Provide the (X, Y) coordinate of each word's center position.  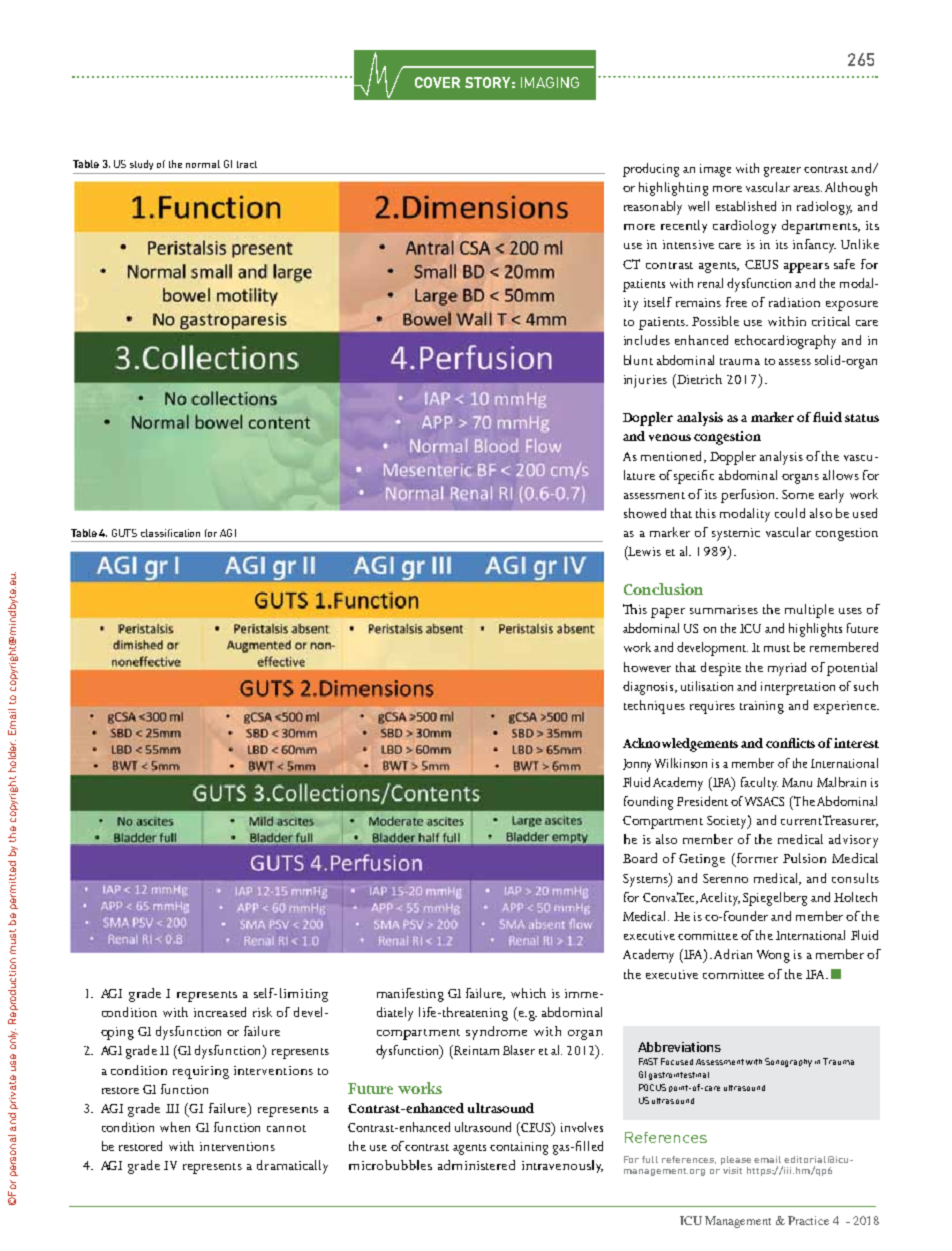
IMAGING (550, 82)
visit (732, 1170)
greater (782, 171)
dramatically (292, 1167)
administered (476, 1165)
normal (203, 164)
